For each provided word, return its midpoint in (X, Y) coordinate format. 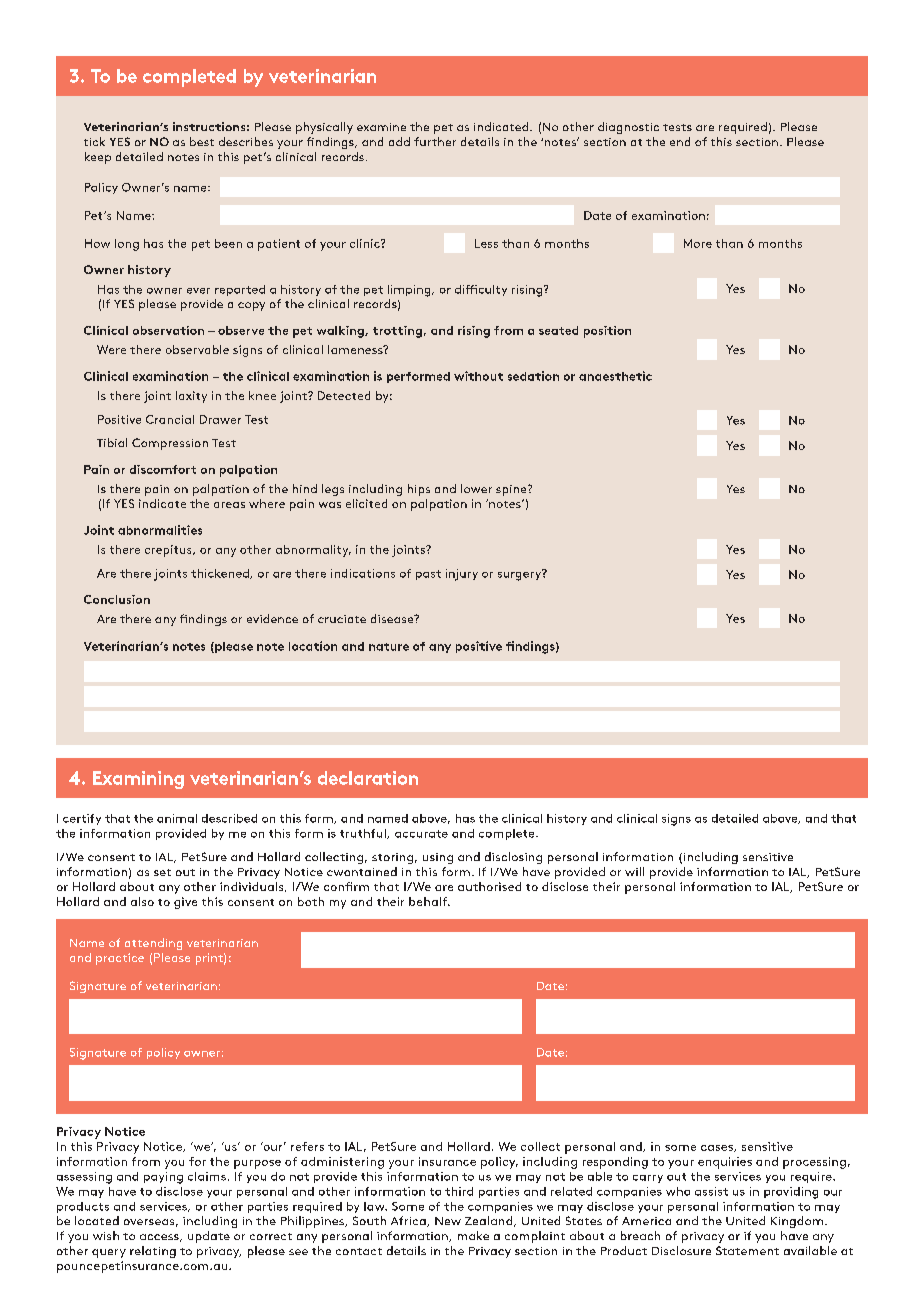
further (435, 141)
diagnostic (628, 128)
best (202, 141)
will (634, 871)
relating (153, 1252)
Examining (138, 780)
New (448, 1221)
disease (393, 618)
